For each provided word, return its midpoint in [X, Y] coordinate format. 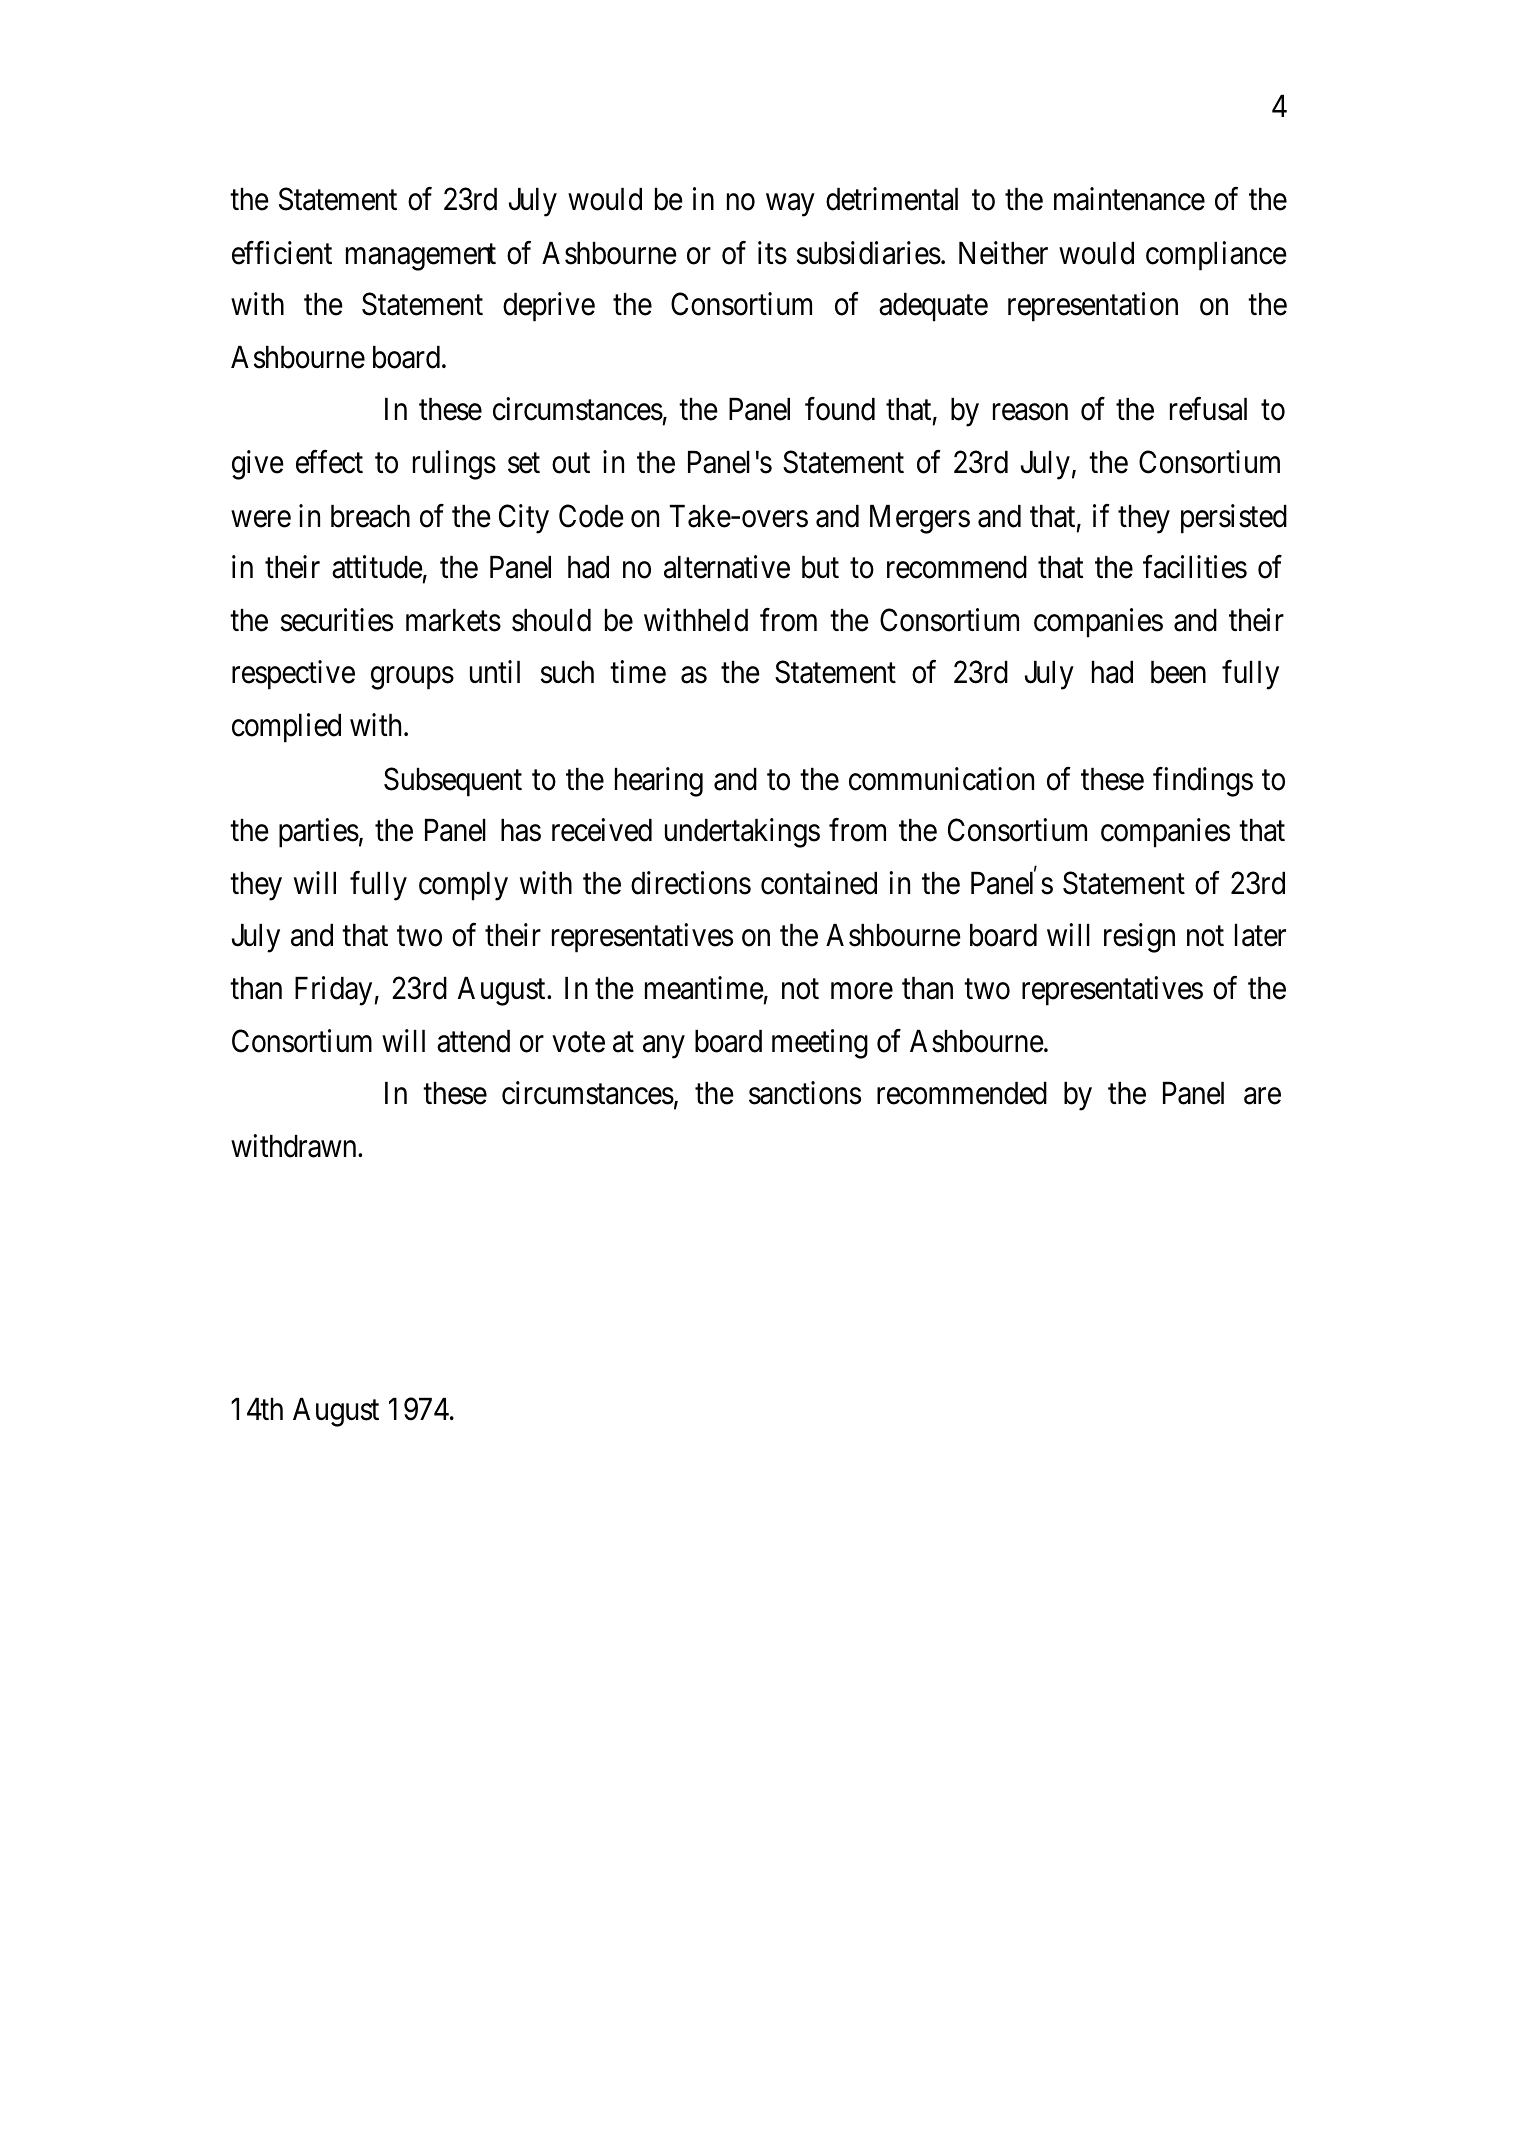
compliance [1216, 256]
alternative [727, 567]
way [790, 205]
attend [473, 1041]
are [1262, 1096]
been [1178, 672]
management [421, 257]
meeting [820, 1044]
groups [412, 678]
